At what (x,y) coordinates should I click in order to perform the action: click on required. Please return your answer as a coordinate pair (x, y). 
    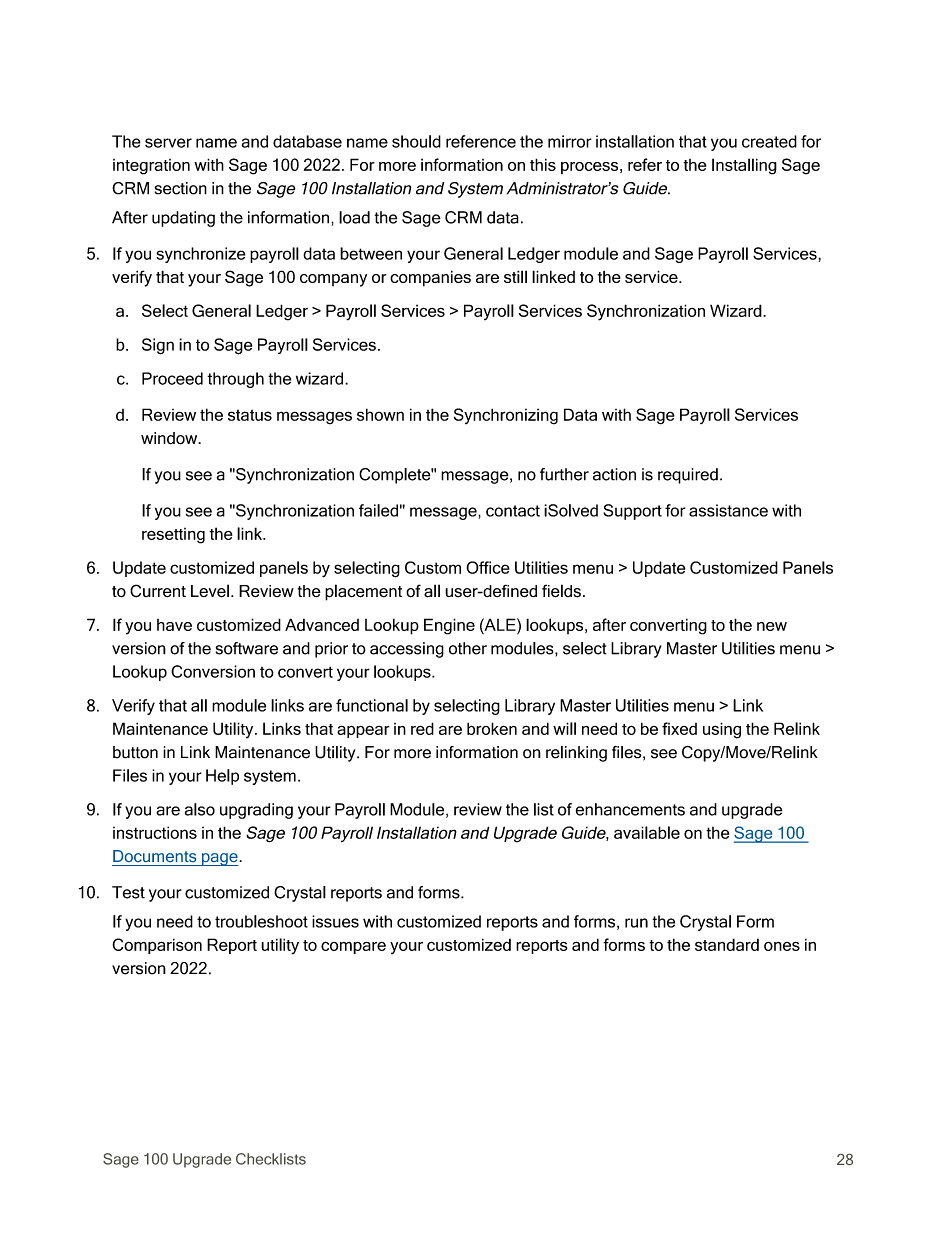
    Looking at the image, I should click on (688, 476).
